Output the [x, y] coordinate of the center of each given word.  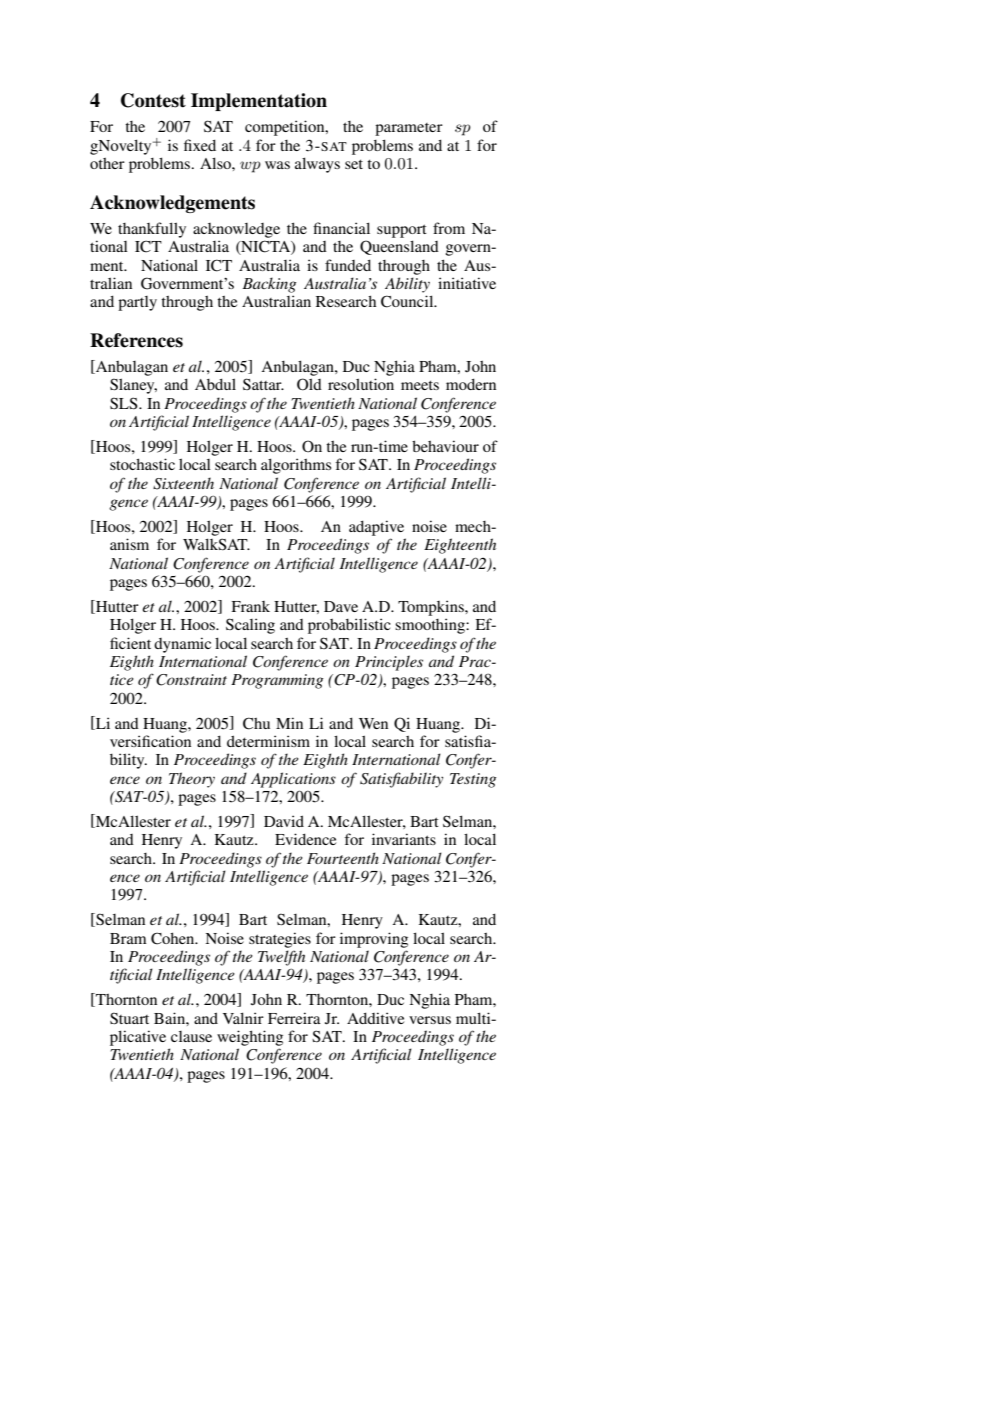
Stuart [129, 1018]
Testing [473, 780]
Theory [192, 780]
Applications [293, 780]
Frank [251, 606]
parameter [409, 129]
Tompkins [432, 608]
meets [420, 385]
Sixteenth [183, 483]
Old [309, 384]
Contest [153, 100]
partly [137, 303]
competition [286, 128]
